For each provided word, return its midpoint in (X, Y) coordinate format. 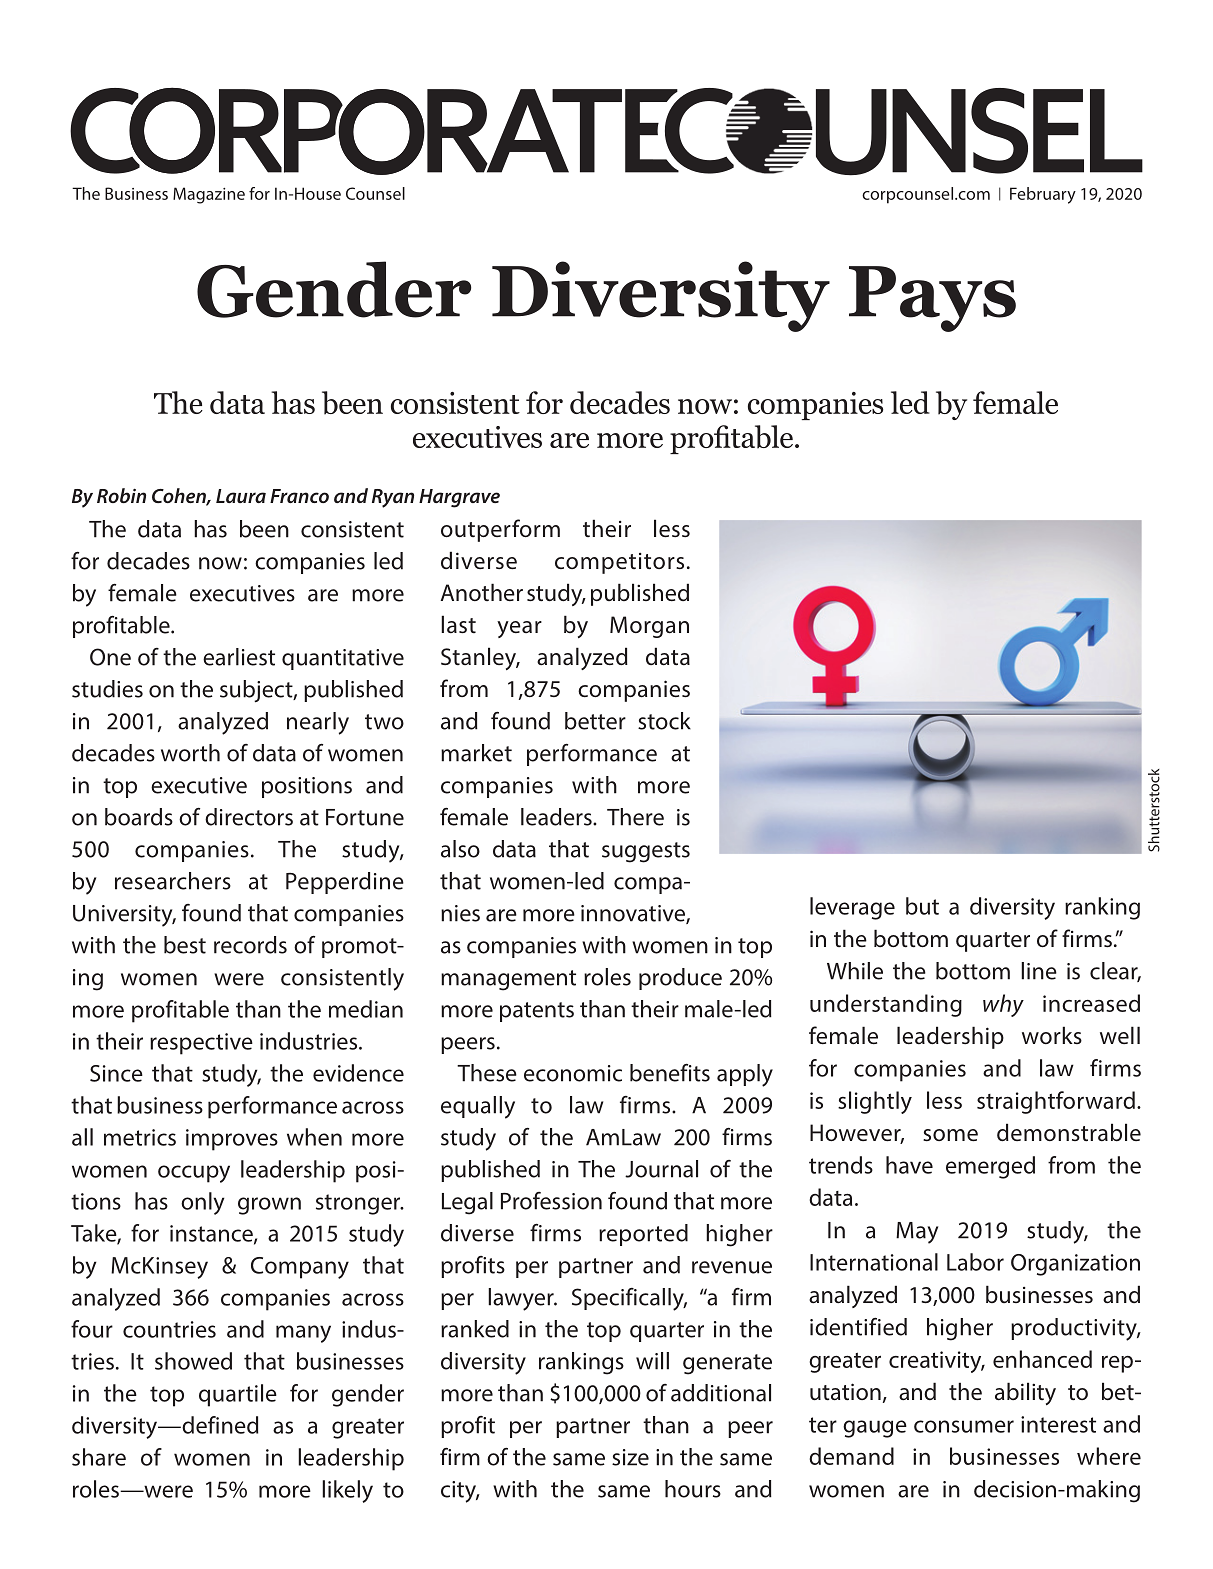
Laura (241, 496)
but (922, 906)
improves (232, 1140)
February (1043, 195)
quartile (238, 1395)
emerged (990, 1167)
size (630, 1457)
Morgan (649, 627)
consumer (964, 1426)
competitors (619, 563)
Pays (932, 299)
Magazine (209, 195)
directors (249, 817)
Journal (661, 1169)
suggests (646, 852)
